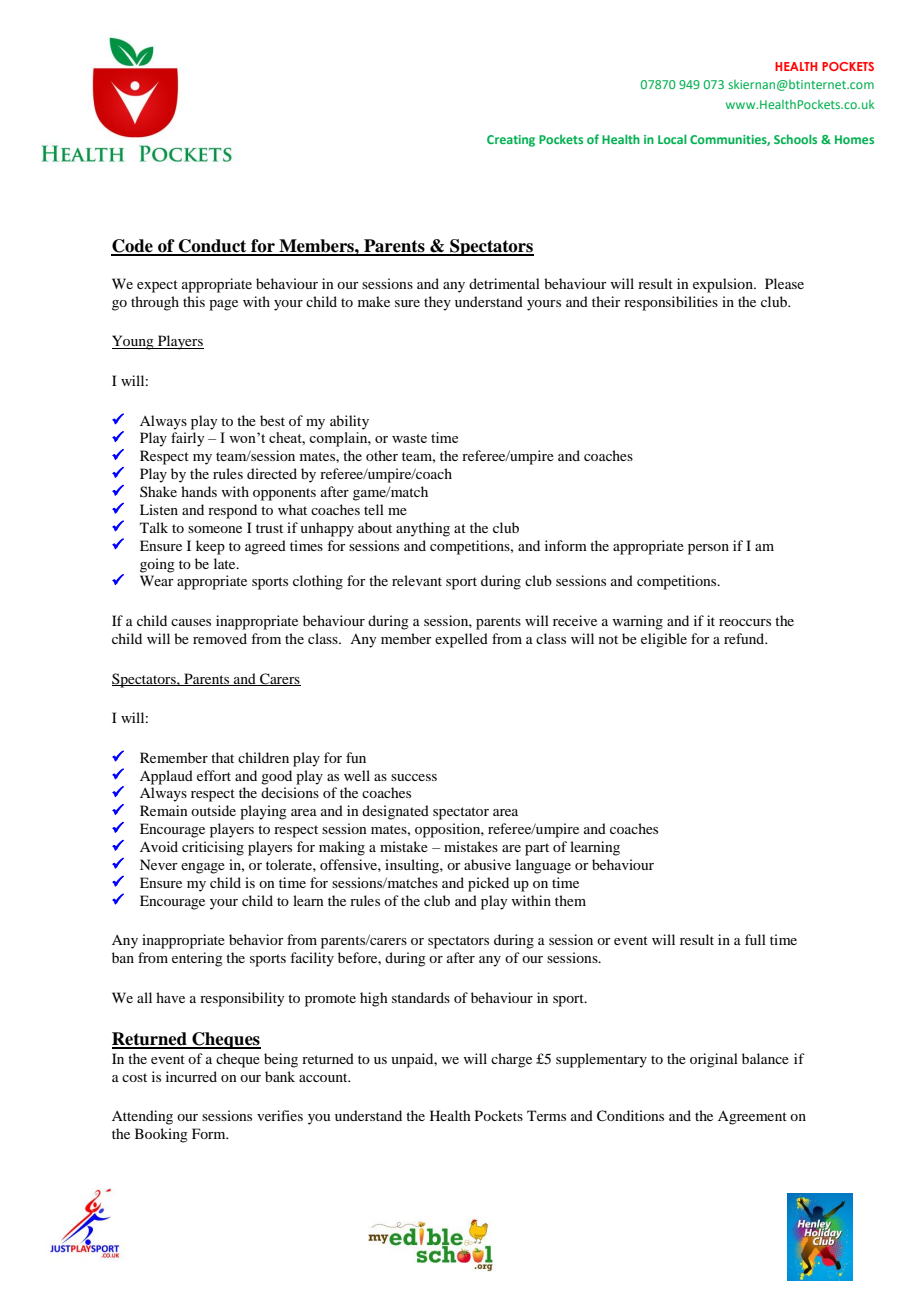  I want to click on keep, so click(210, 547).
